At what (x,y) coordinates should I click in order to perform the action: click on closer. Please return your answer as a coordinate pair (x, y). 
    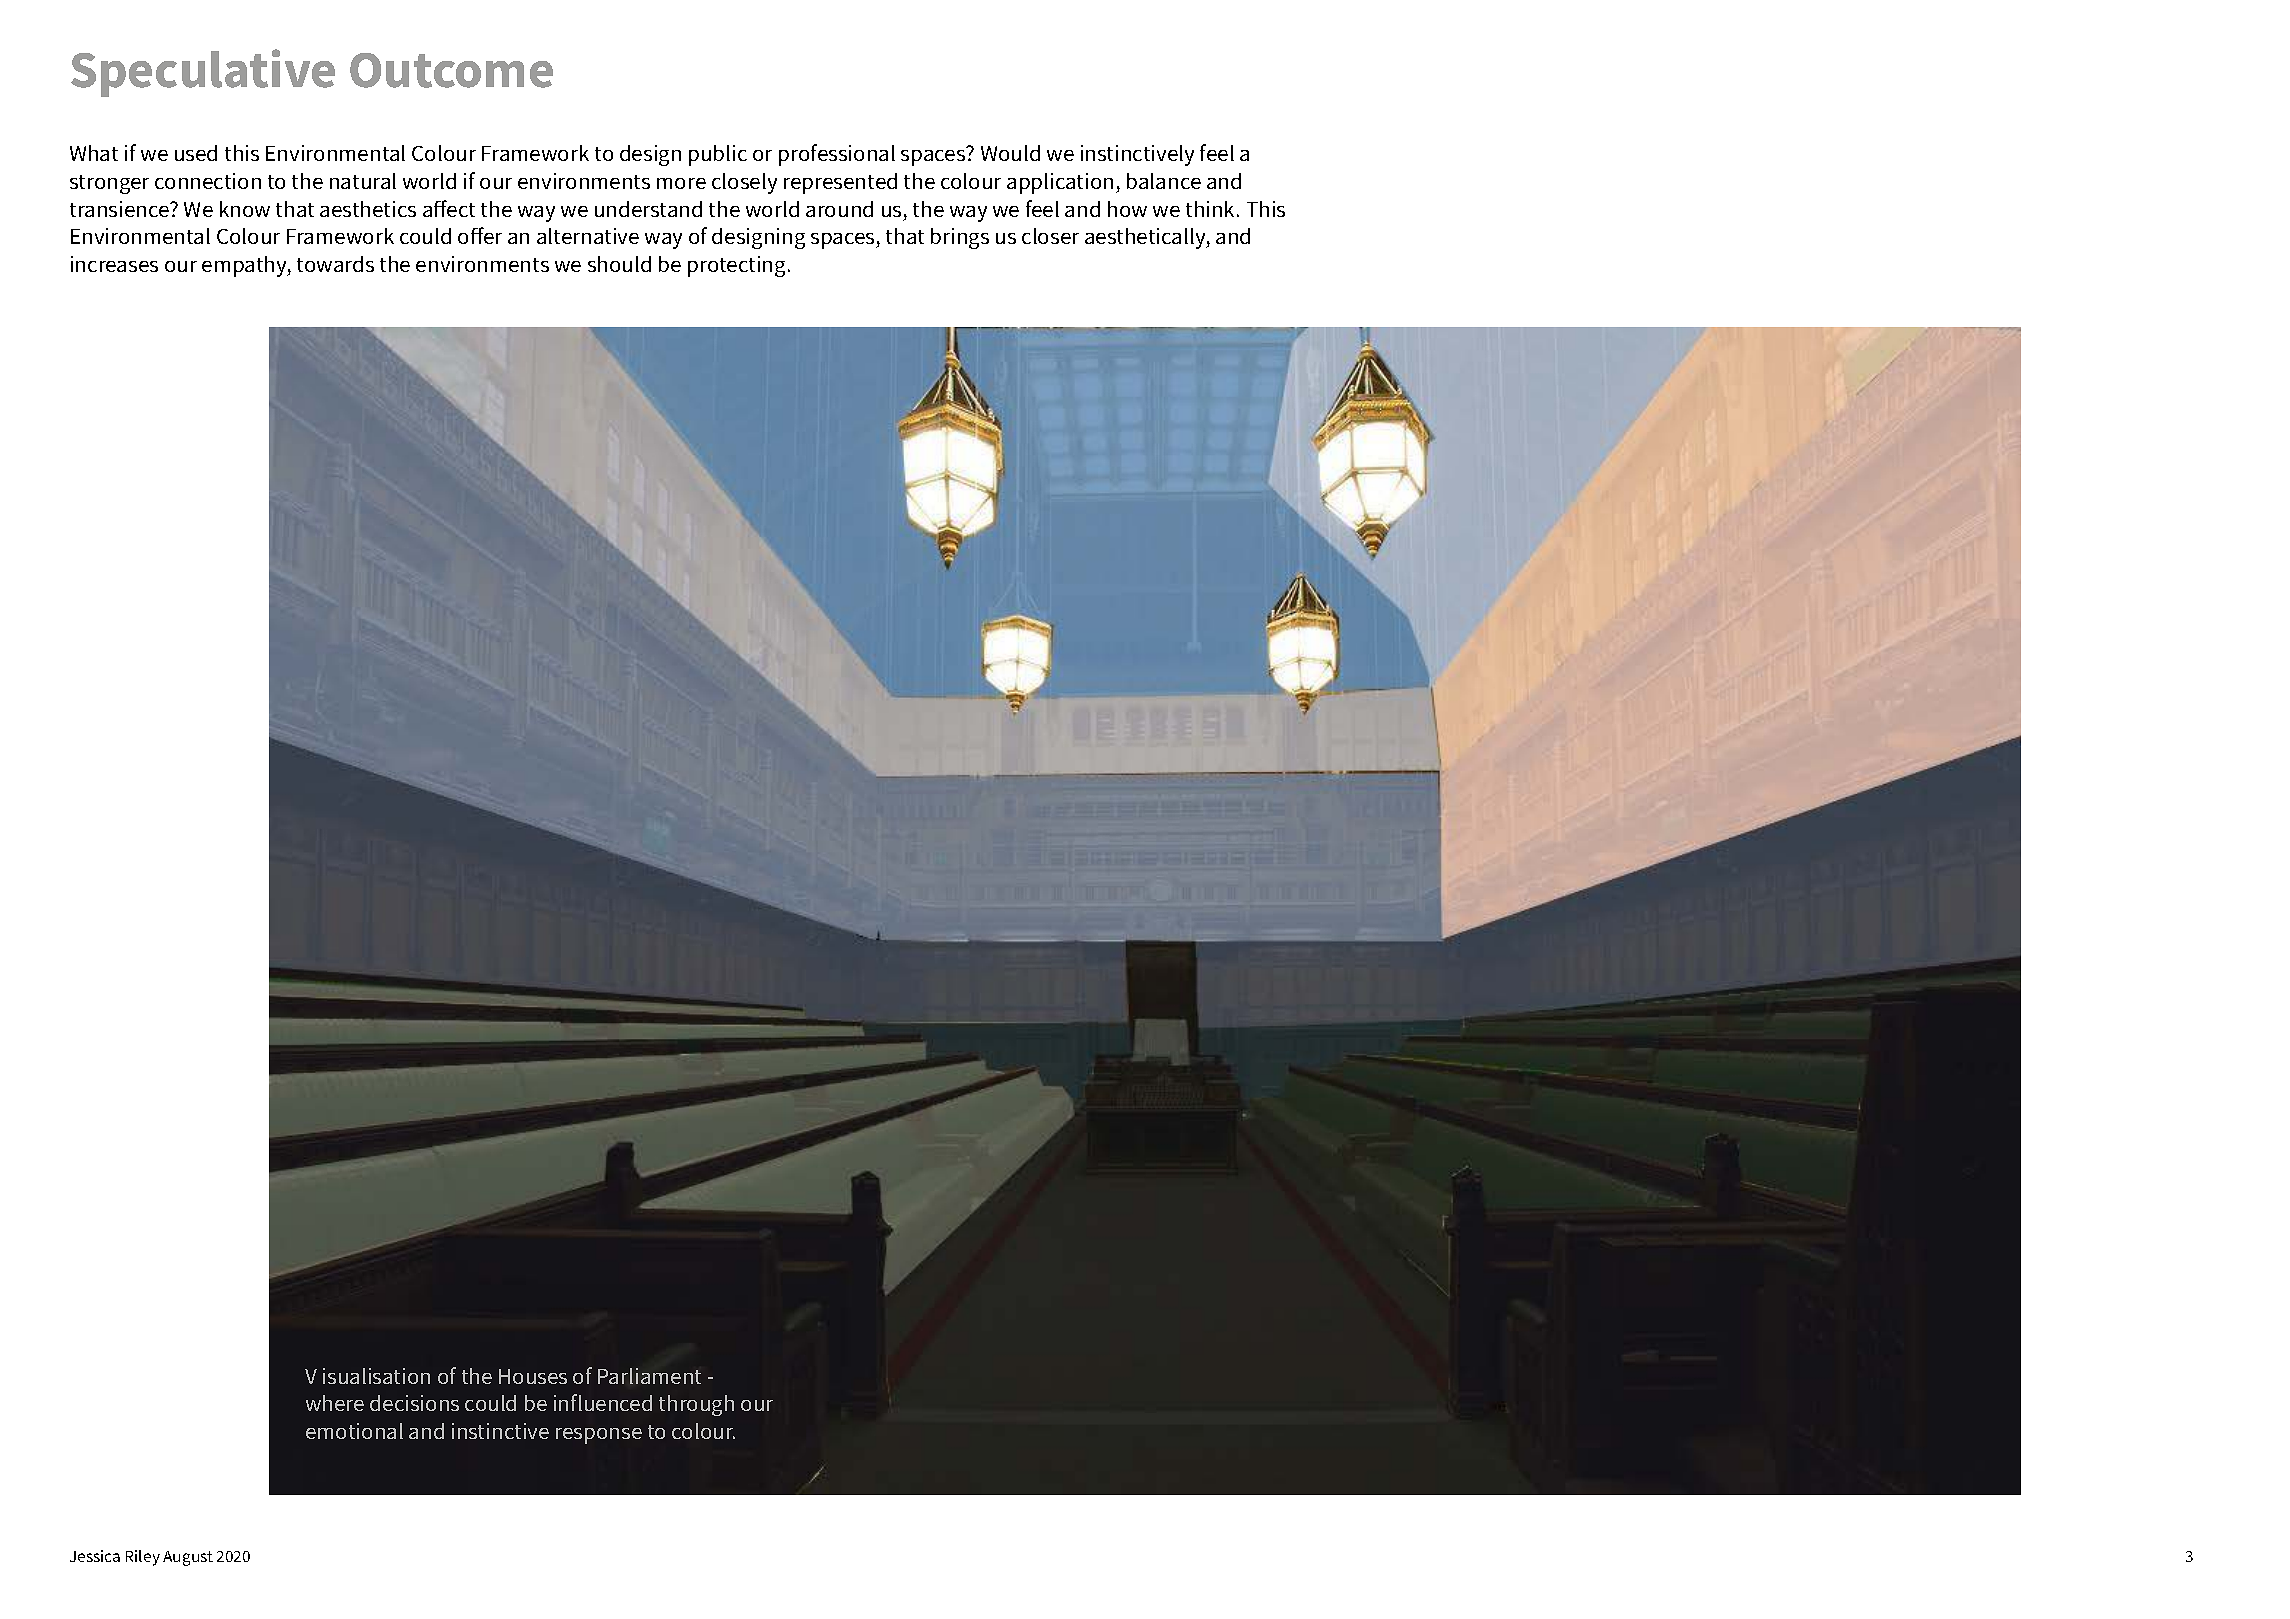
    Looking at the image, I should click on (1050, 236).
